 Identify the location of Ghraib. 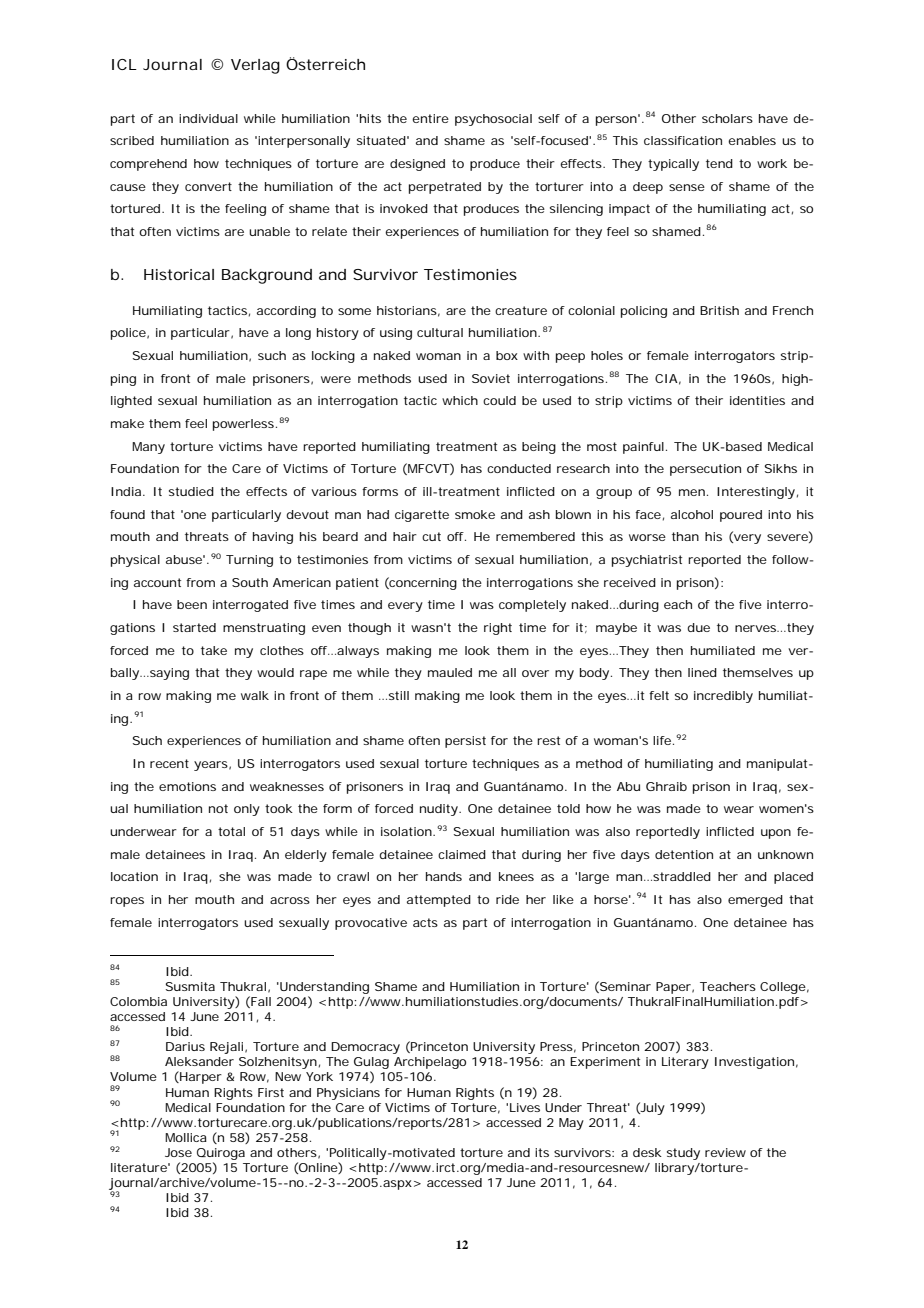
(666, 786).
